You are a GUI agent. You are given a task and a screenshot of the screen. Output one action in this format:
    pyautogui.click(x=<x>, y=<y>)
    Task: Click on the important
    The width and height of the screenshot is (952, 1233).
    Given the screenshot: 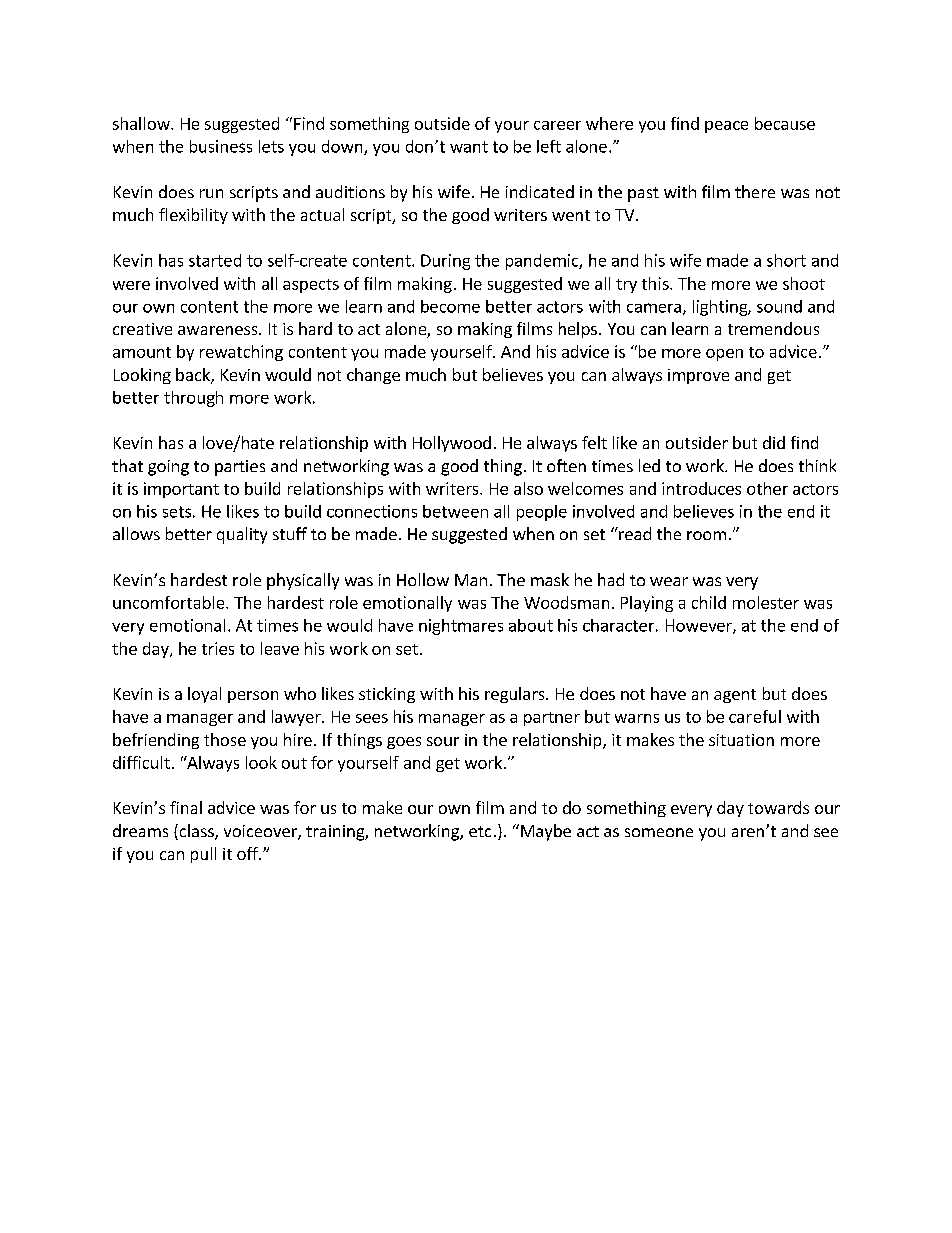 What is the action you would take?
    pyautogui.click(x=181, y=490)
